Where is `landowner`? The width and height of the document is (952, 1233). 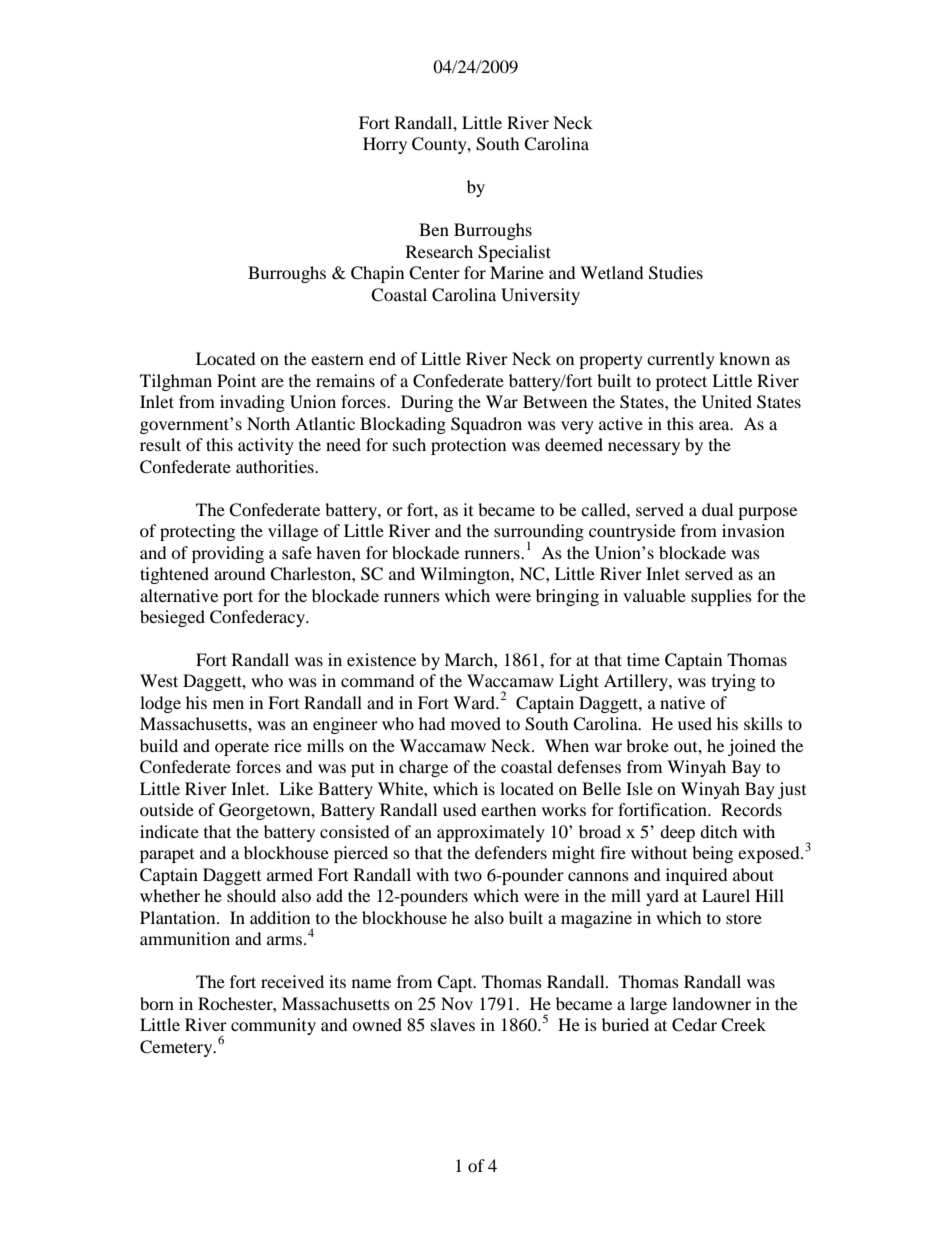 landowner is located at coordinates (711, 1003).
